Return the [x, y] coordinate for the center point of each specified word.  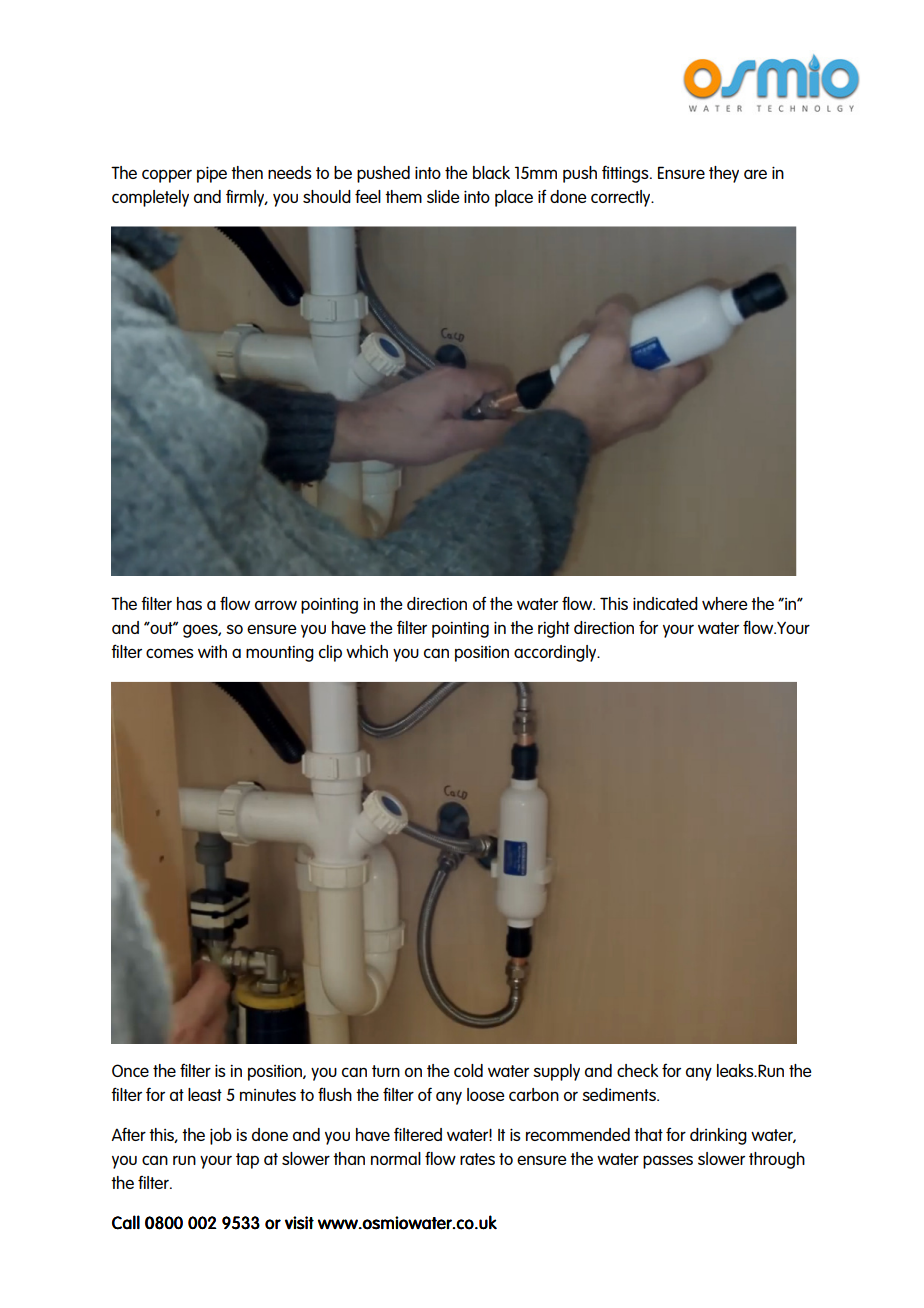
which [367, 651]
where [724, 603]
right [554, 629]
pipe [212, 174]
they [724, 174]
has [189, 603]
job [221, 1136]
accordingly [556, 653]
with [212, 651]
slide [443, 196]
